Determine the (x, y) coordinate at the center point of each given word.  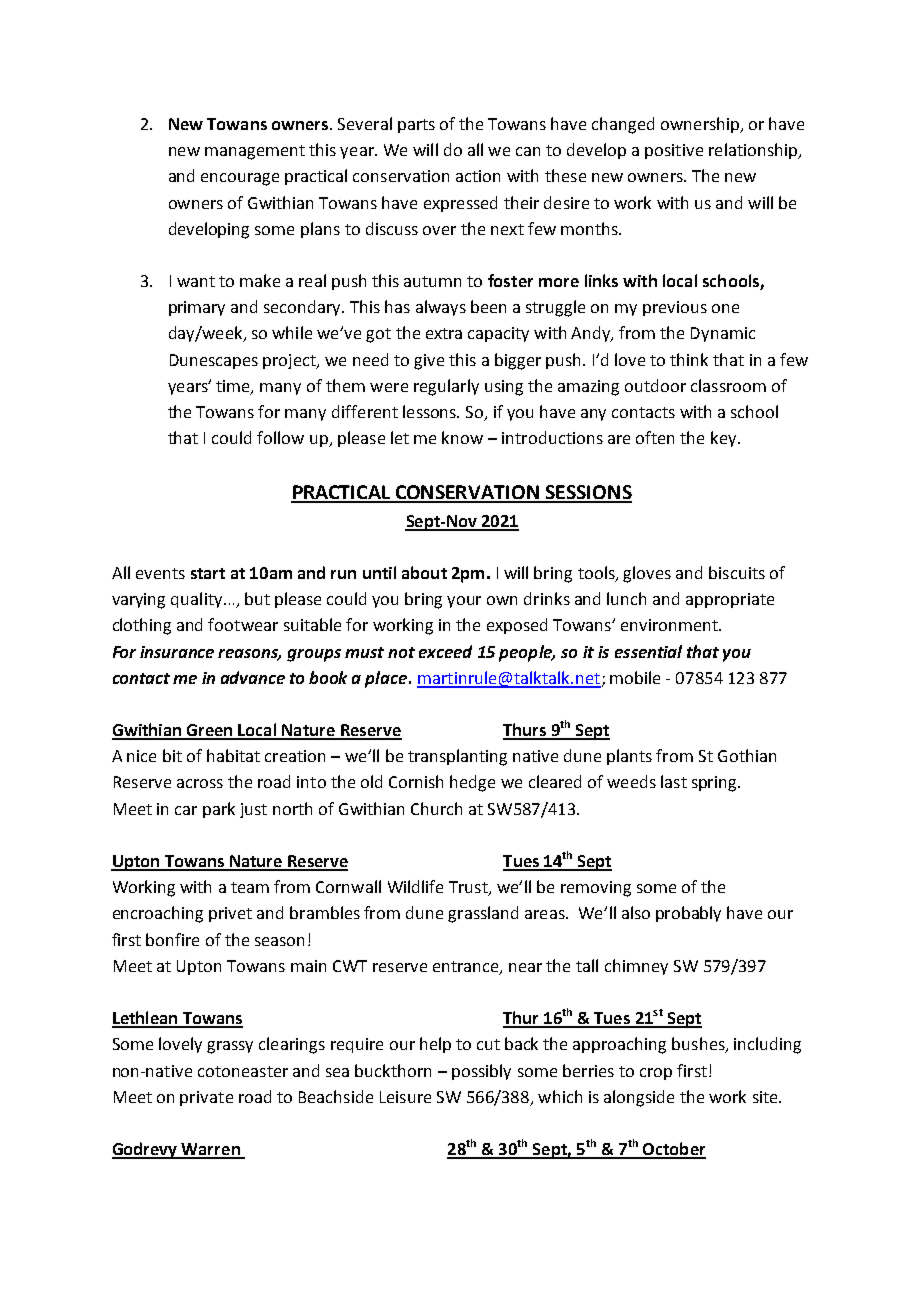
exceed (445, 651)
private (206, 1098)
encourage (240, 179)
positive (674, 151)
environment (670, 625)
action (478, 176)
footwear (243, 624)
